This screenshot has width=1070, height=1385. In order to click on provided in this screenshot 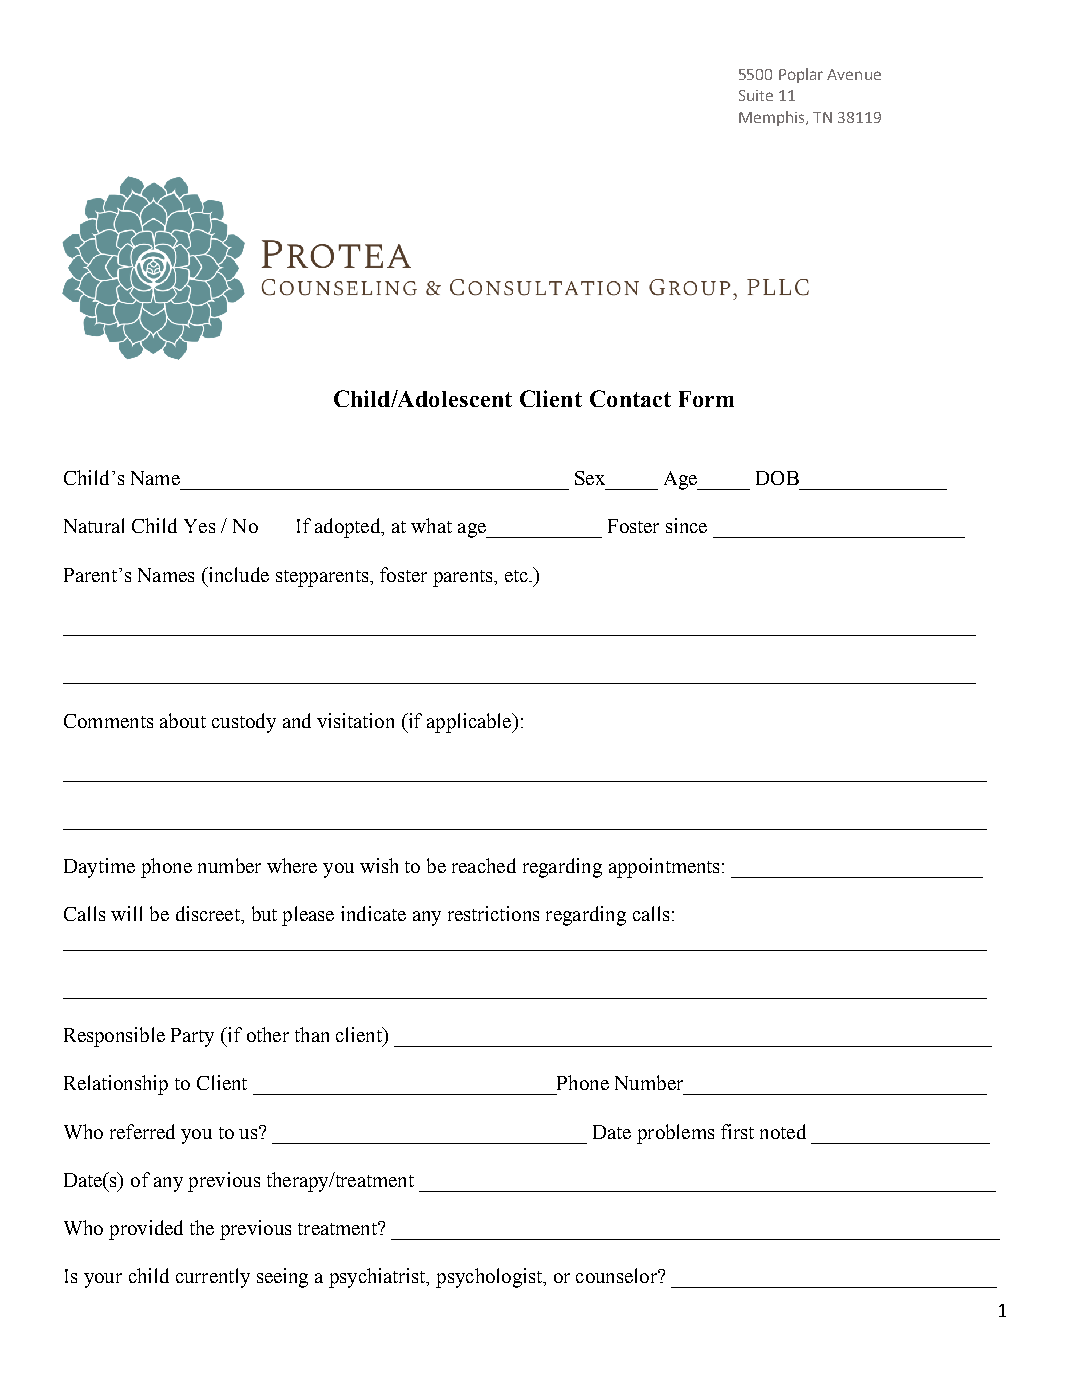, I will do `click(146, 1230)`.
